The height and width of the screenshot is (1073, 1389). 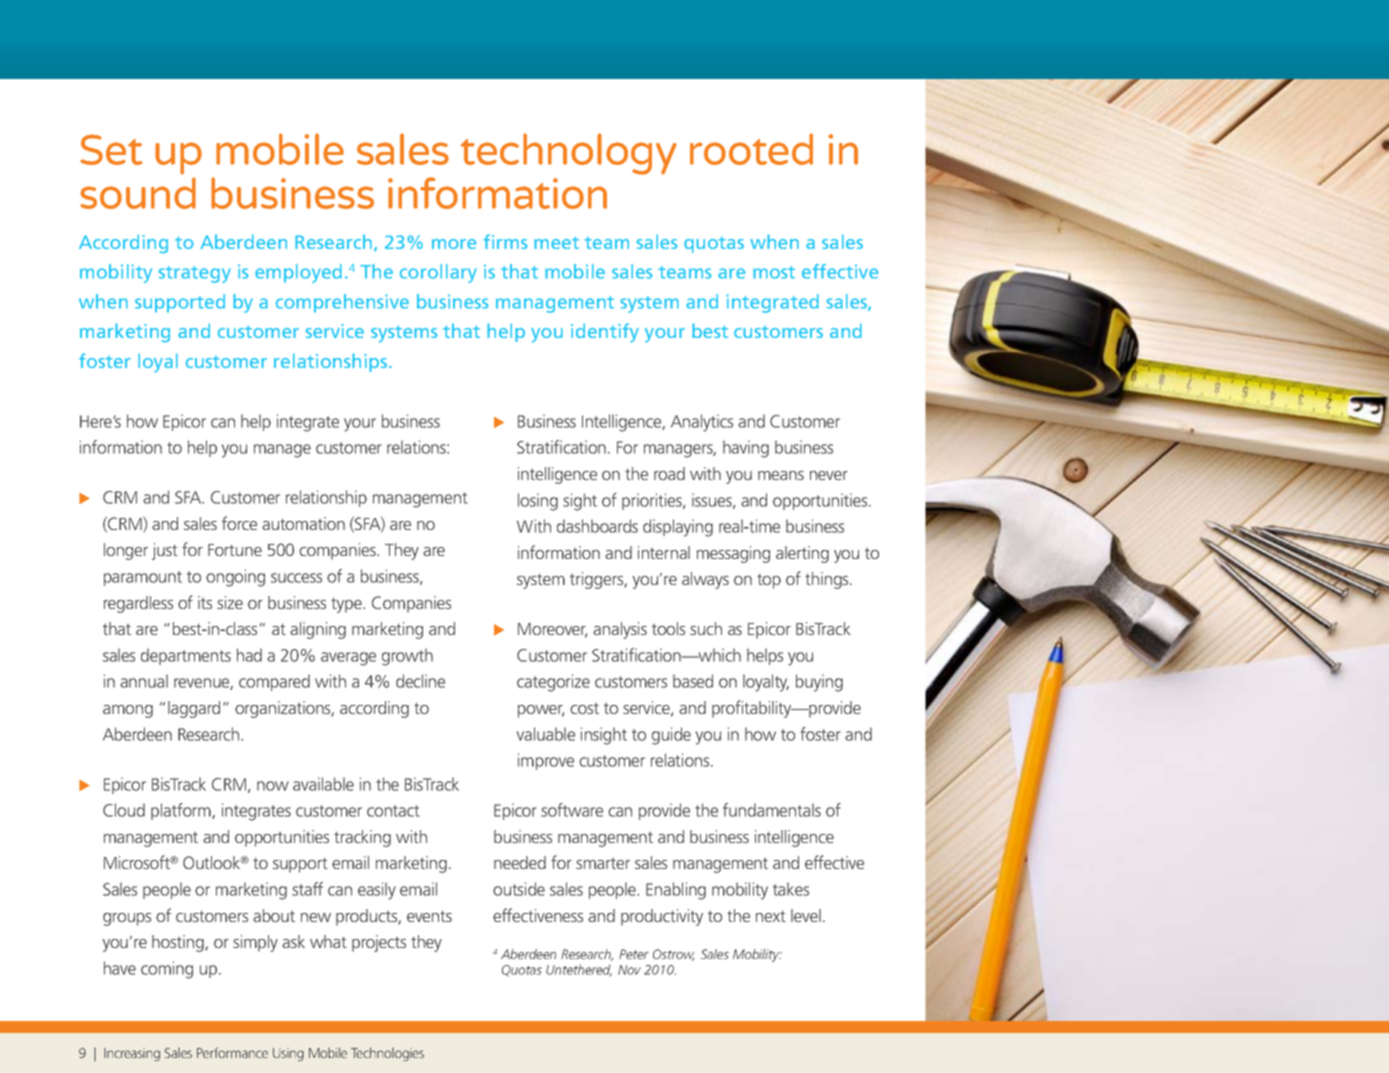 I want to click on Nov, so click(x=629, y=970).
